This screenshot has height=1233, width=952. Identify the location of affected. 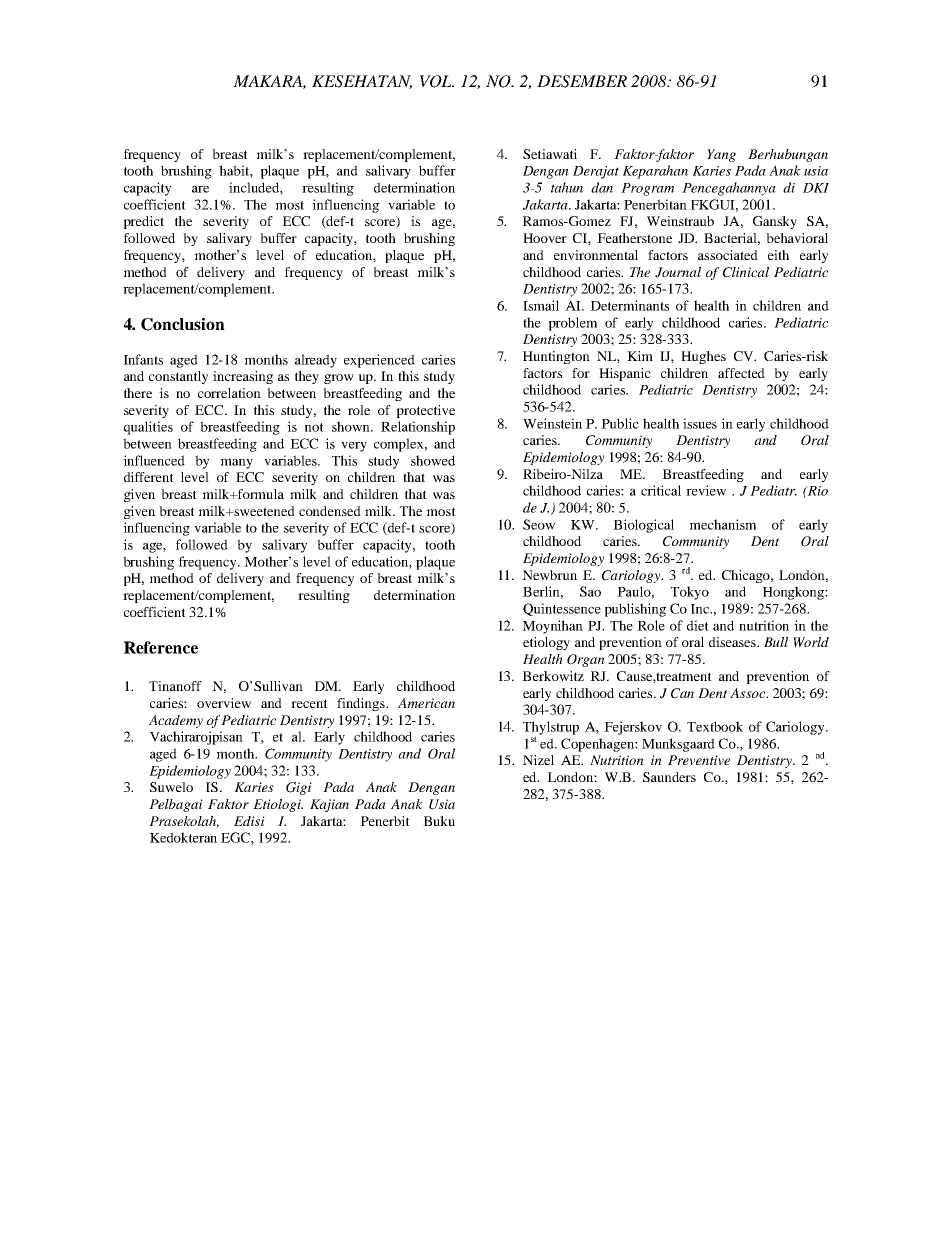
(741, 373).
